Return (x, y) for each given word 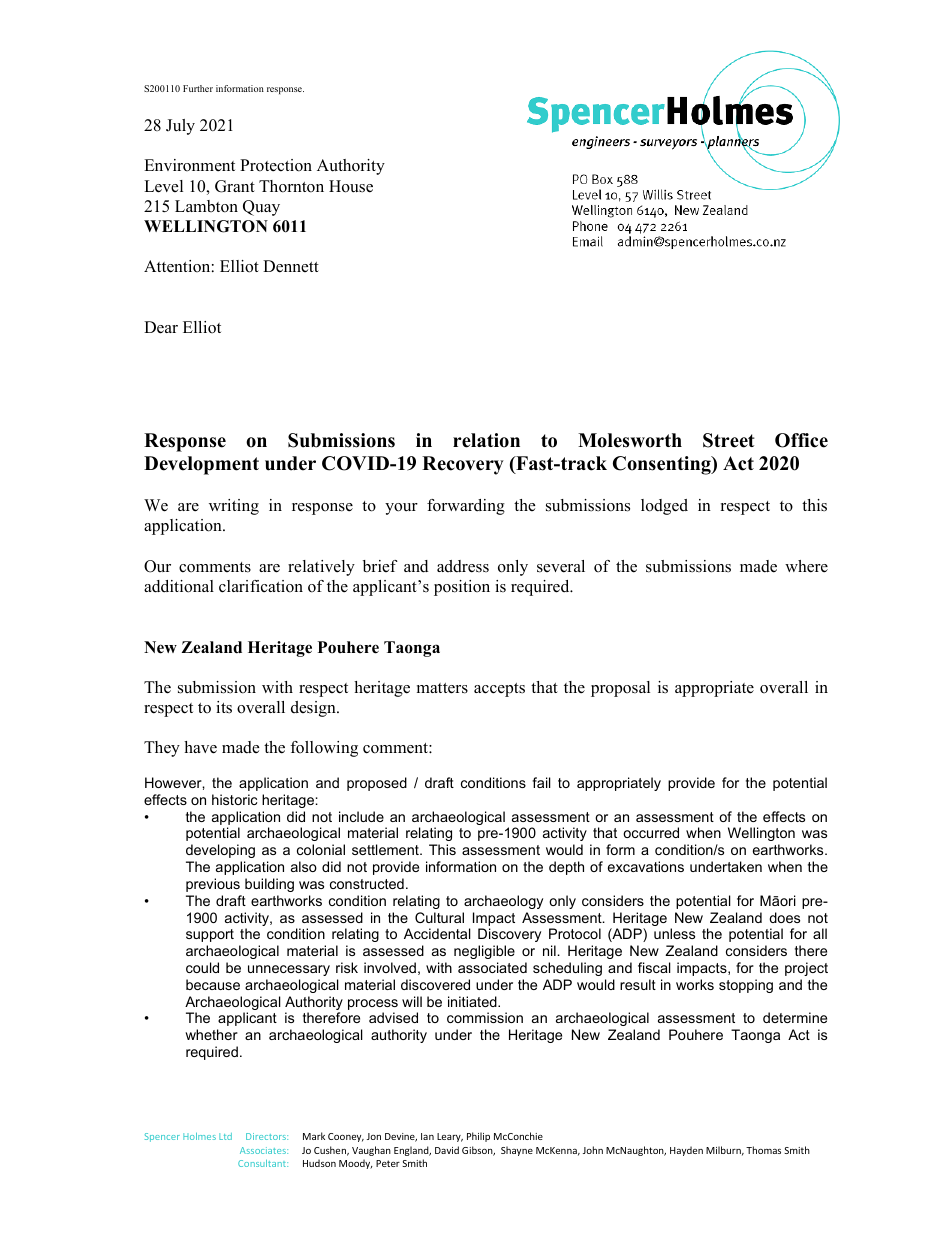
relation (486, 440)
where (806, 566)
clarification (261, 586)
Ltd (225, 1136)
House (351, 186)
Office (801, 440)
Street (729, 440)
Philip (478, 1137)
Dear (161, 327)
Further (198, 88)
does (784, 917)
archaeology (503, 902)
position (462, 588)
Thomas (763, 1150)
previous (213, 885)
